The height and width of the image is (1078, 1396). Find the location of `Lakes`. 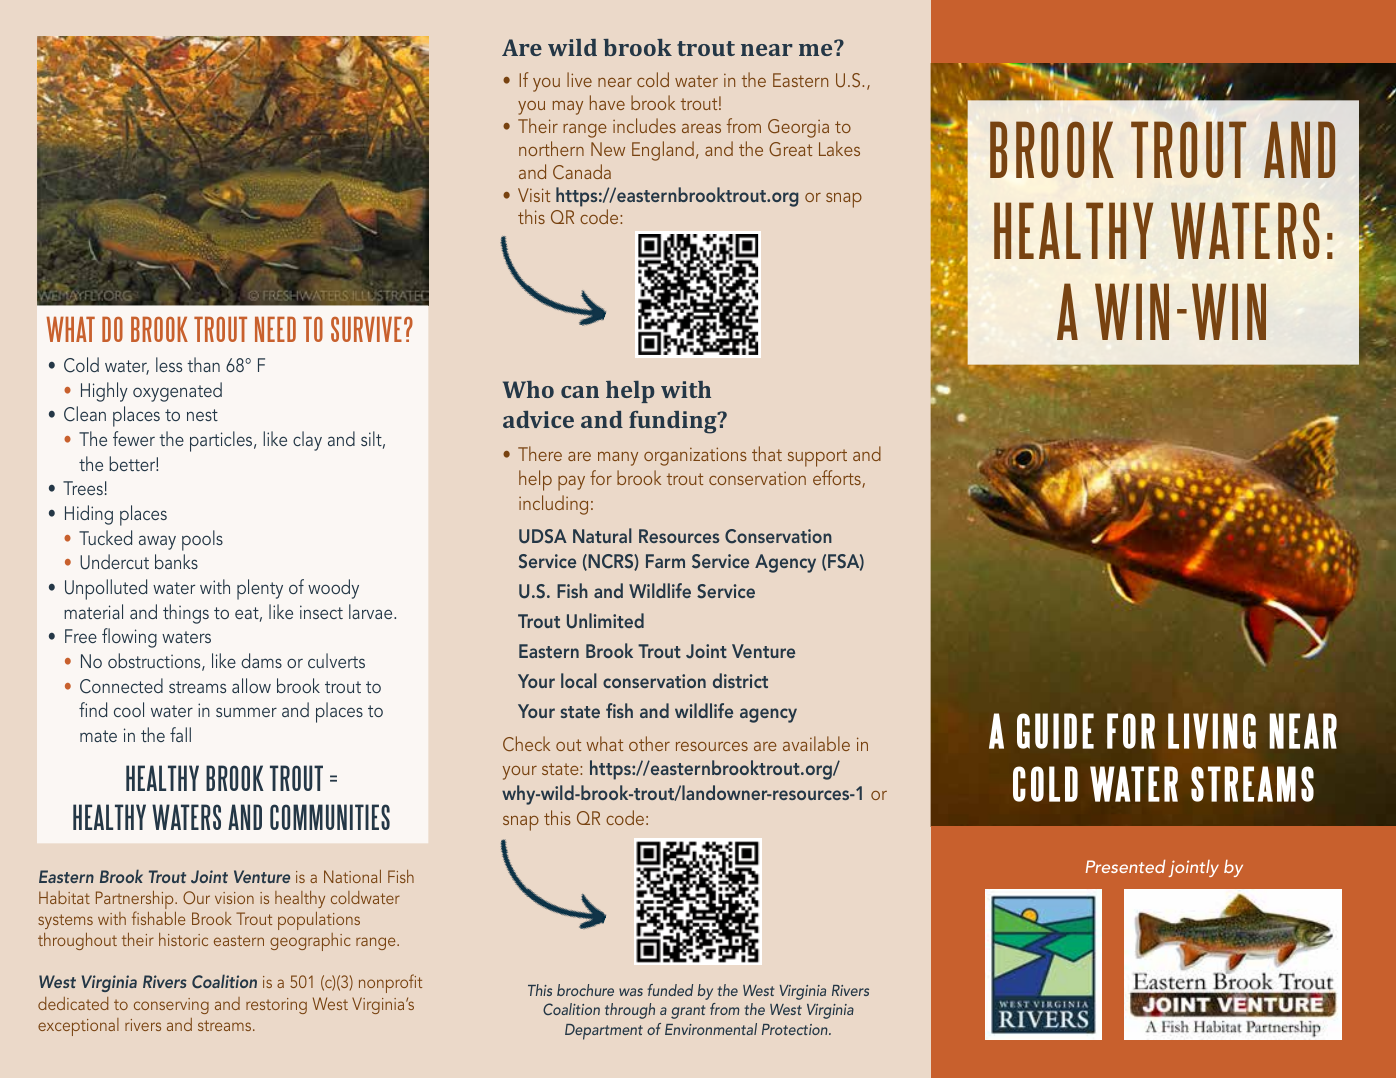

Lakes is located at coordinates (839, 148).
